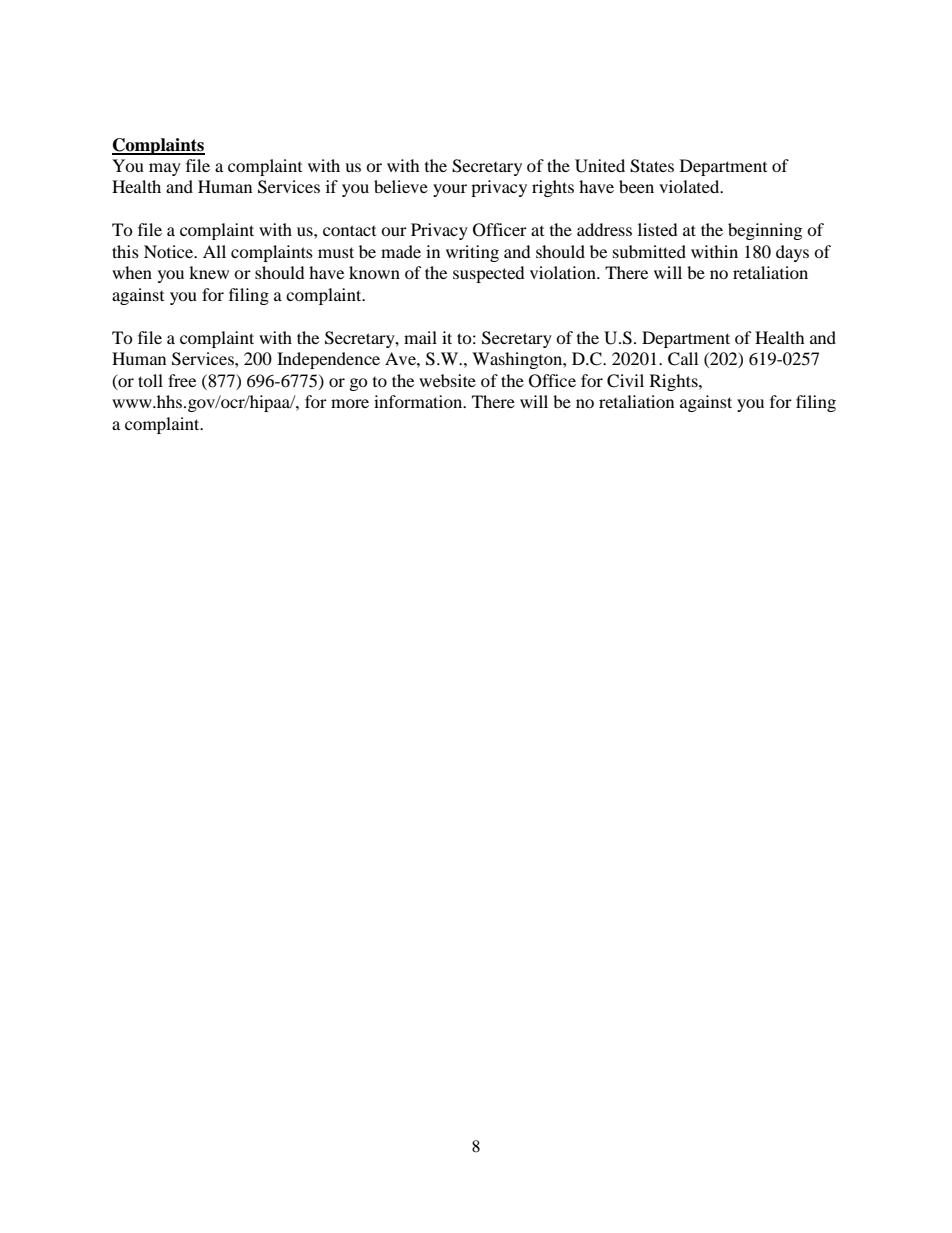 Image resolution: width=952 pixels, height=1233 pixels. I want to click on States, so click(652, 166).
